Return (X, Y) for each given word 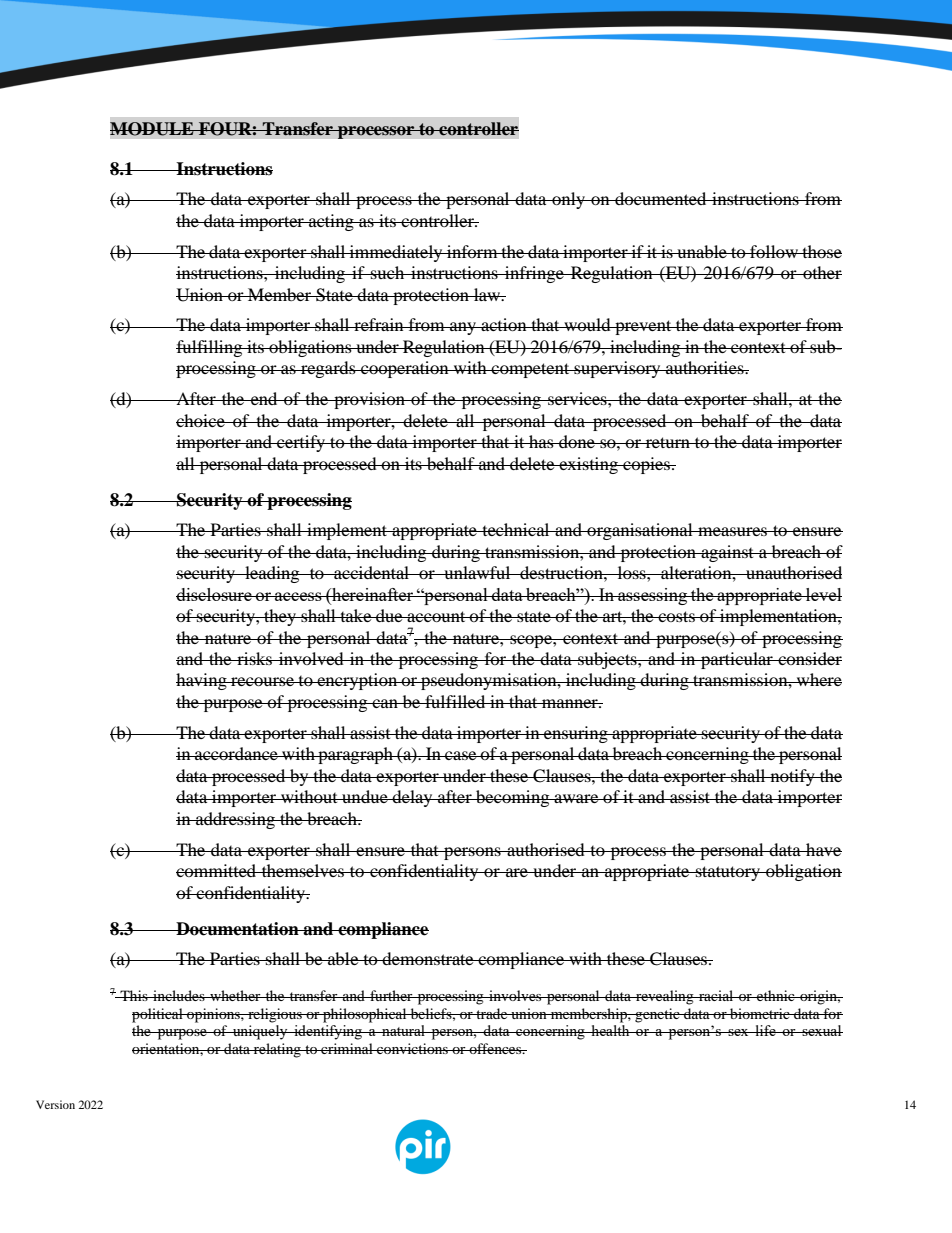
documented (661, 198)
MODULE (153, 129)
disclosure (215, 594)
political (158, 1015)
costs (676, 616)
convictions (412, 1048)
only (568, 200)
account (436, 616)
